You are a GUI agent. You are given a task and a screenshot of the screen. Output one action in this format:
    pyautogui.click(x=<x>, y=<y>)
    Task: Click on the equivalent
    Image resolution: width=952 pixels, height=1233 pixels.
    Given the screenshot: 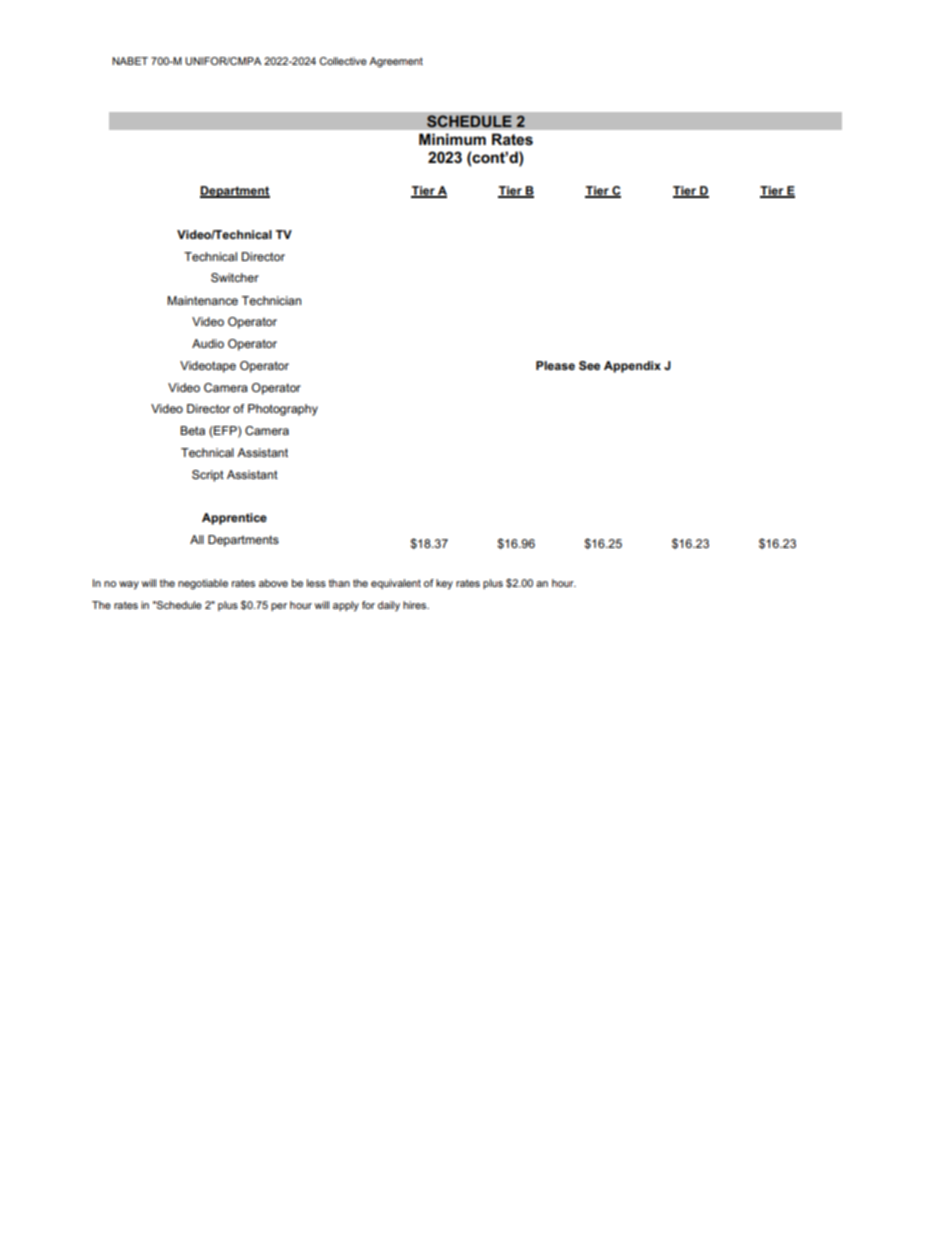 What is the action you would take?
    pyautogui.click(x=396, y=584)
